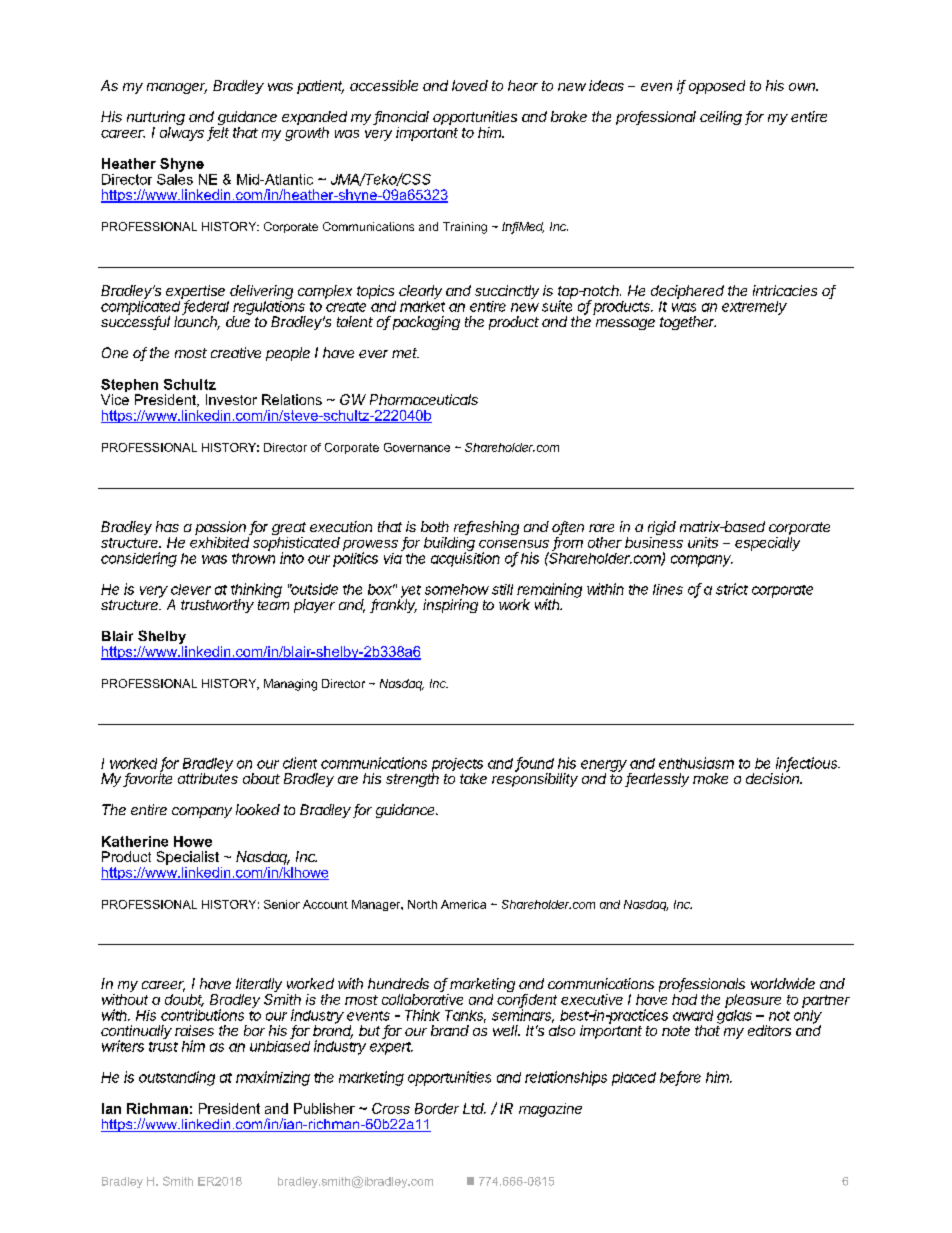 The height and width of the screenshot is (1233, 952). Describe the element at coordinates (177, 1078) in the screenshot. I see `outstanding` at that location.
